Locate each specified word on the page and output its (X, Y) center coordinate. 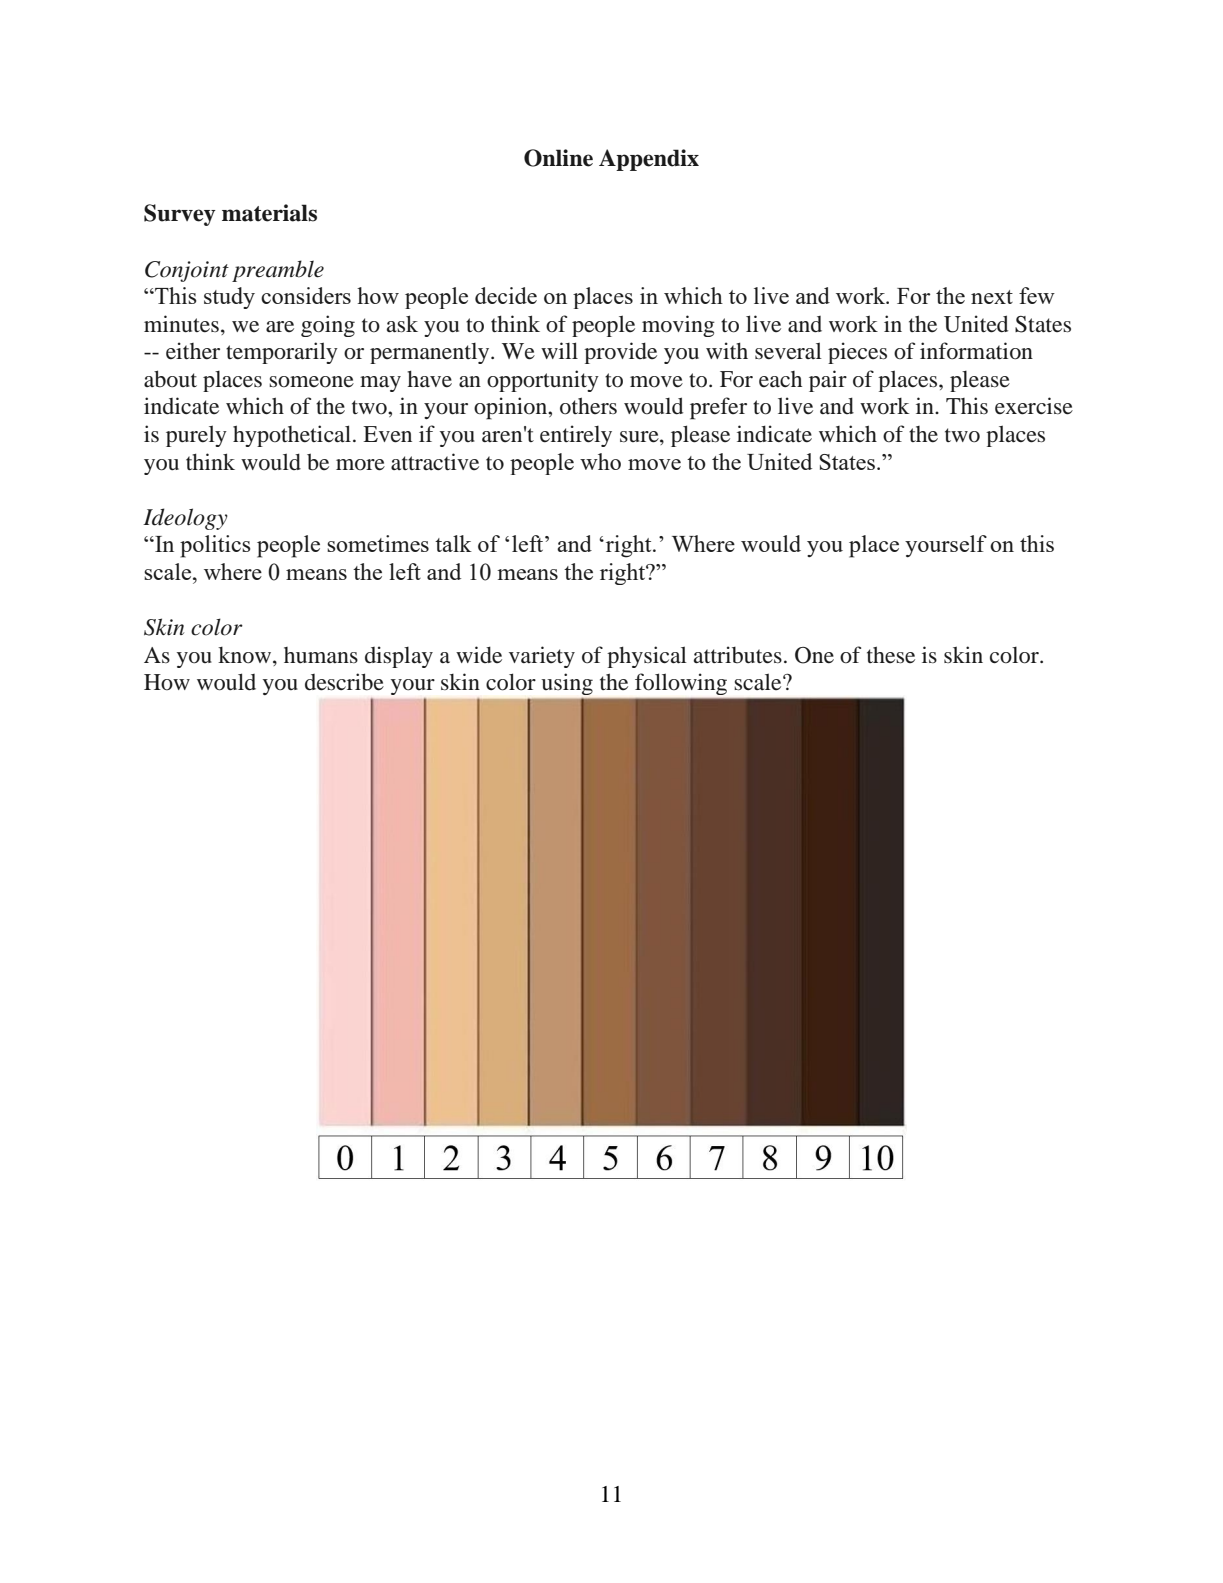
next (992, 297)
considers (306, 295)
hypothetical (292, 436)
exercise (1034, 406)
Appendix (649, 160)
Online (558, 158)
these (891, 654)
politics (215, 546)
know (246, 655)
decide (506, 295)
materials (269, 213)
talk (453, 543)
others (588, 406)
